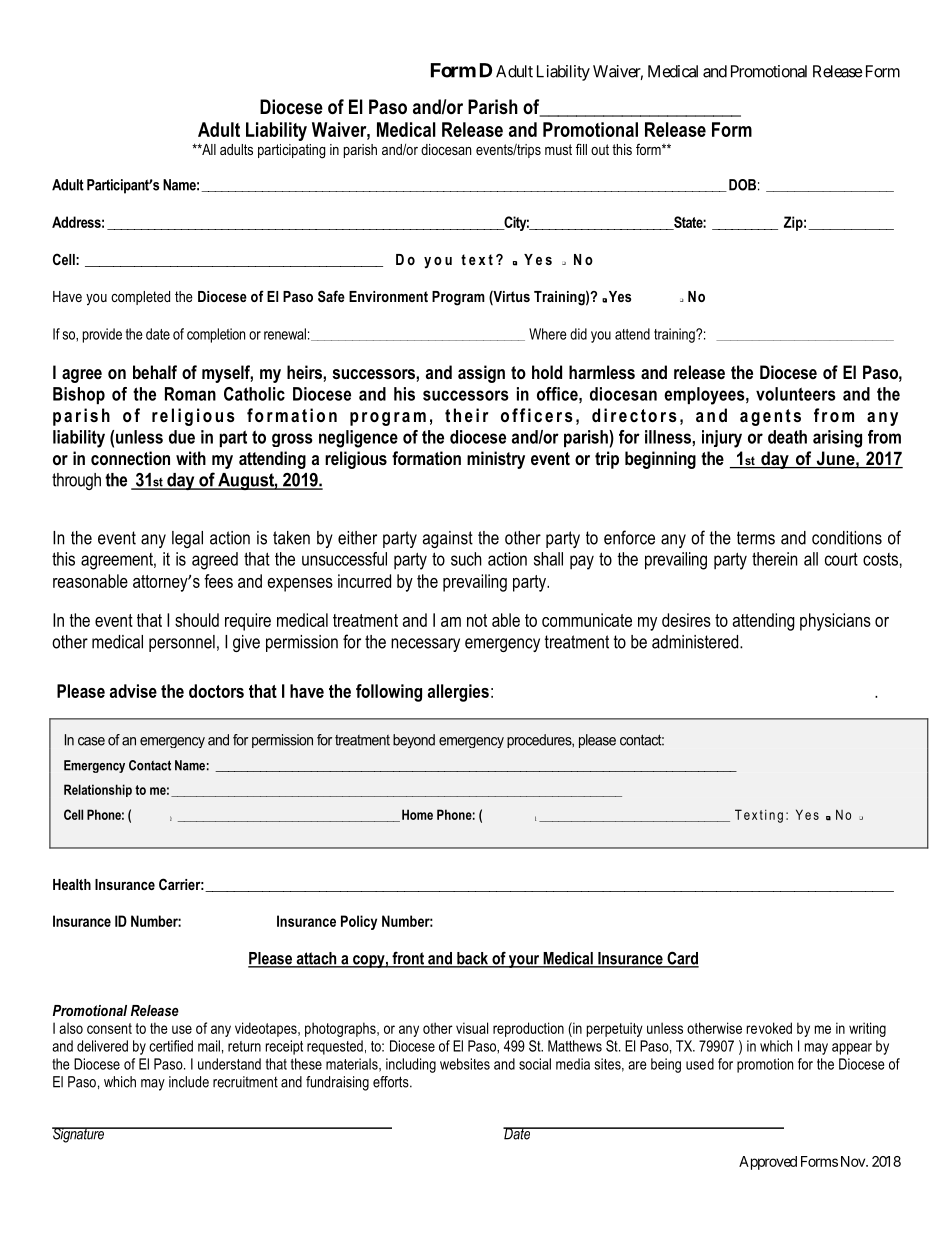  I want to click on must, so click(558, 149).
